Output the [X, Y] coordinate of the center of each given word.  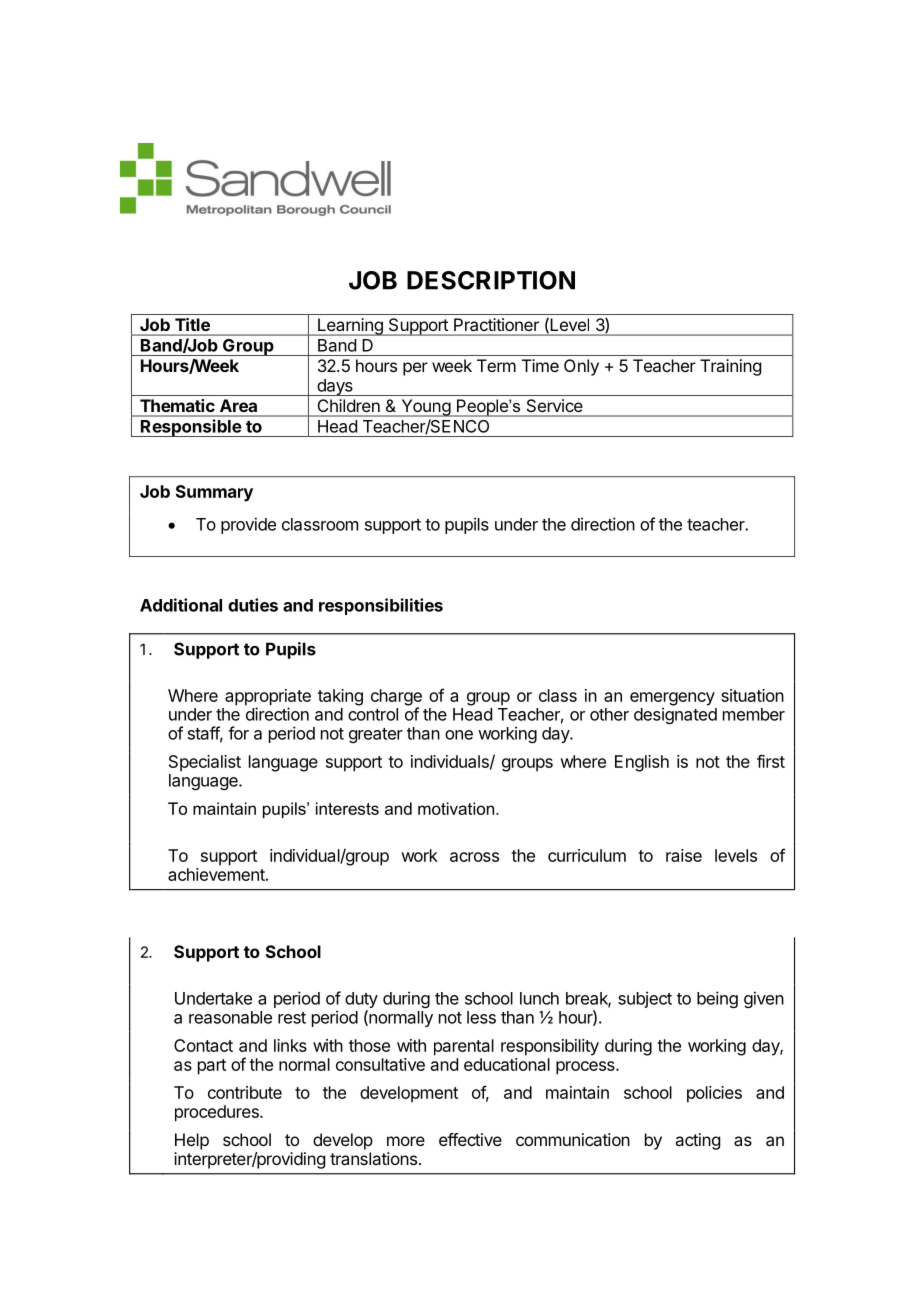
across [474, 857]
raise [684, 855]
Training [730, 367]
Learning [350, 327]
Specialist [205, 763]
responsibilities [381, 606]
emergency [672, 700]
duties [253, 605]
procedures [218, 1113]
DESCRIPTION [491, 280]
